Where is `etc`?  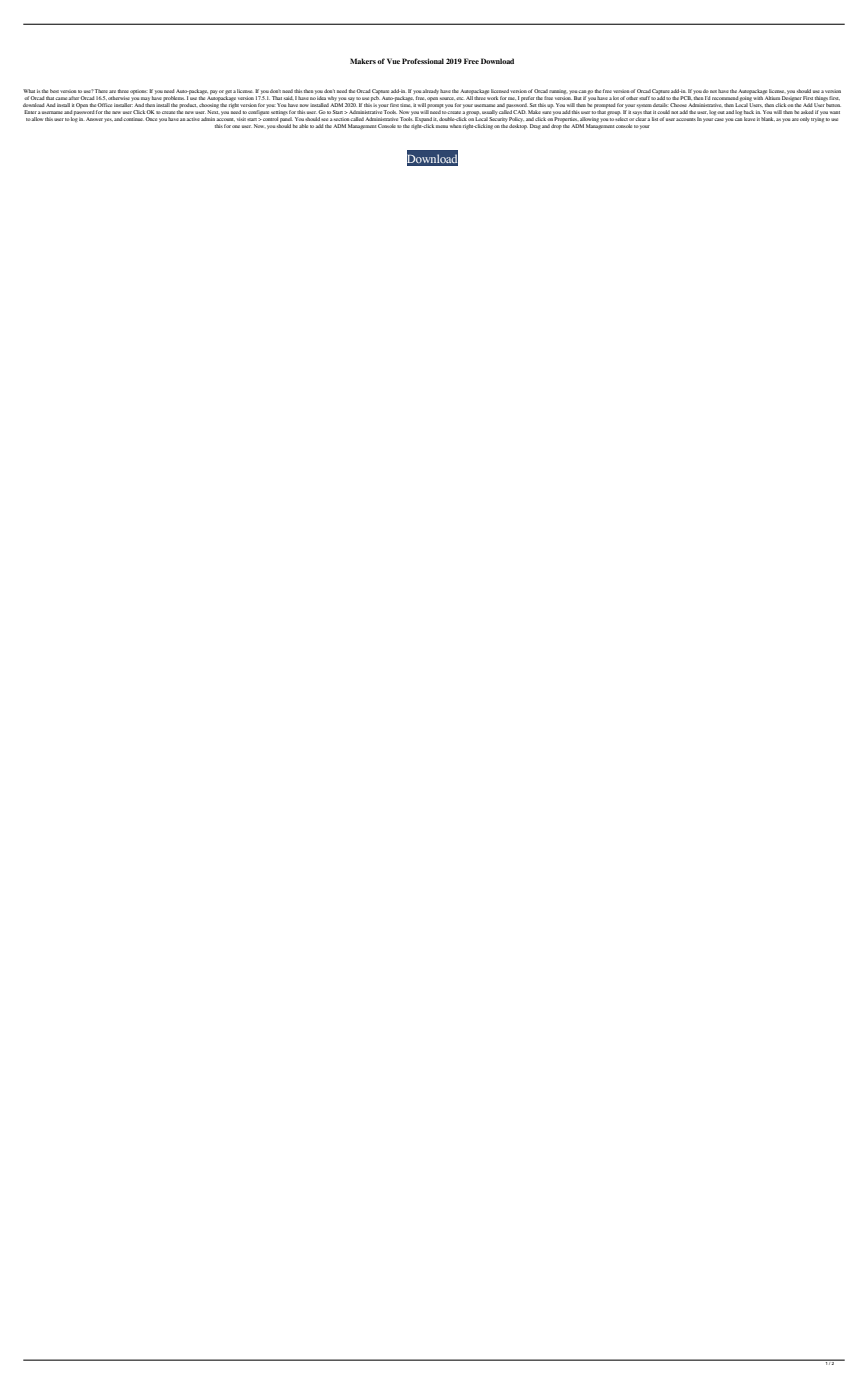
etc is located at coordinates (460, 98).
